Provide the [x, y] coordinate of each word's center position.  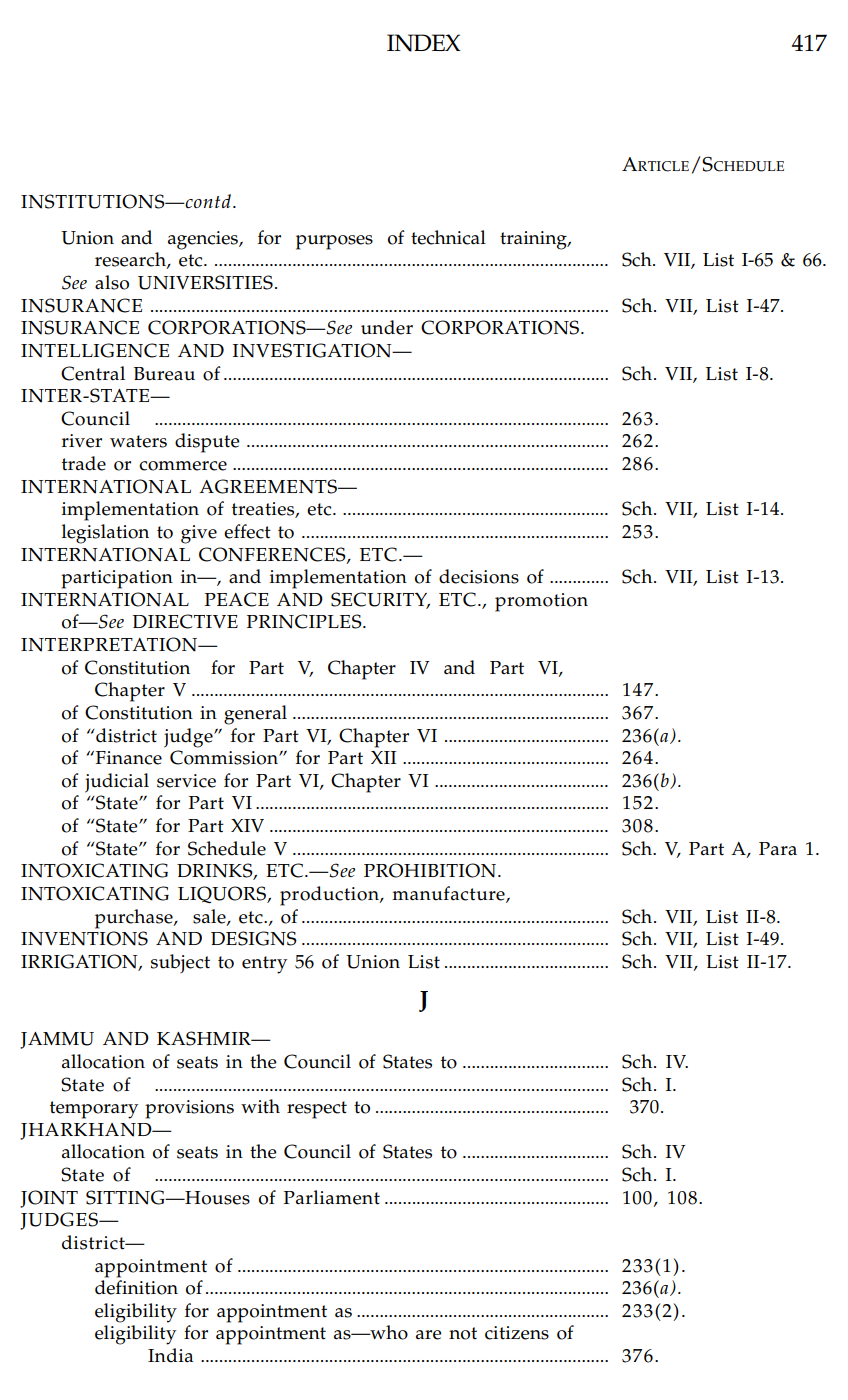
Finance [129, 758]
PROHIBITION [431, 870]
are [429, 1335]
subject [180, 963]
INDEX [424, 43]
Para [778, 849]
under [387, 327]
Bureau [164, 374]
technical [448, 237]
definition [136, 1287]
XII [383, 757]
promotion [541, 602]
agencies [204, 240]
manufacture [449, 894]
